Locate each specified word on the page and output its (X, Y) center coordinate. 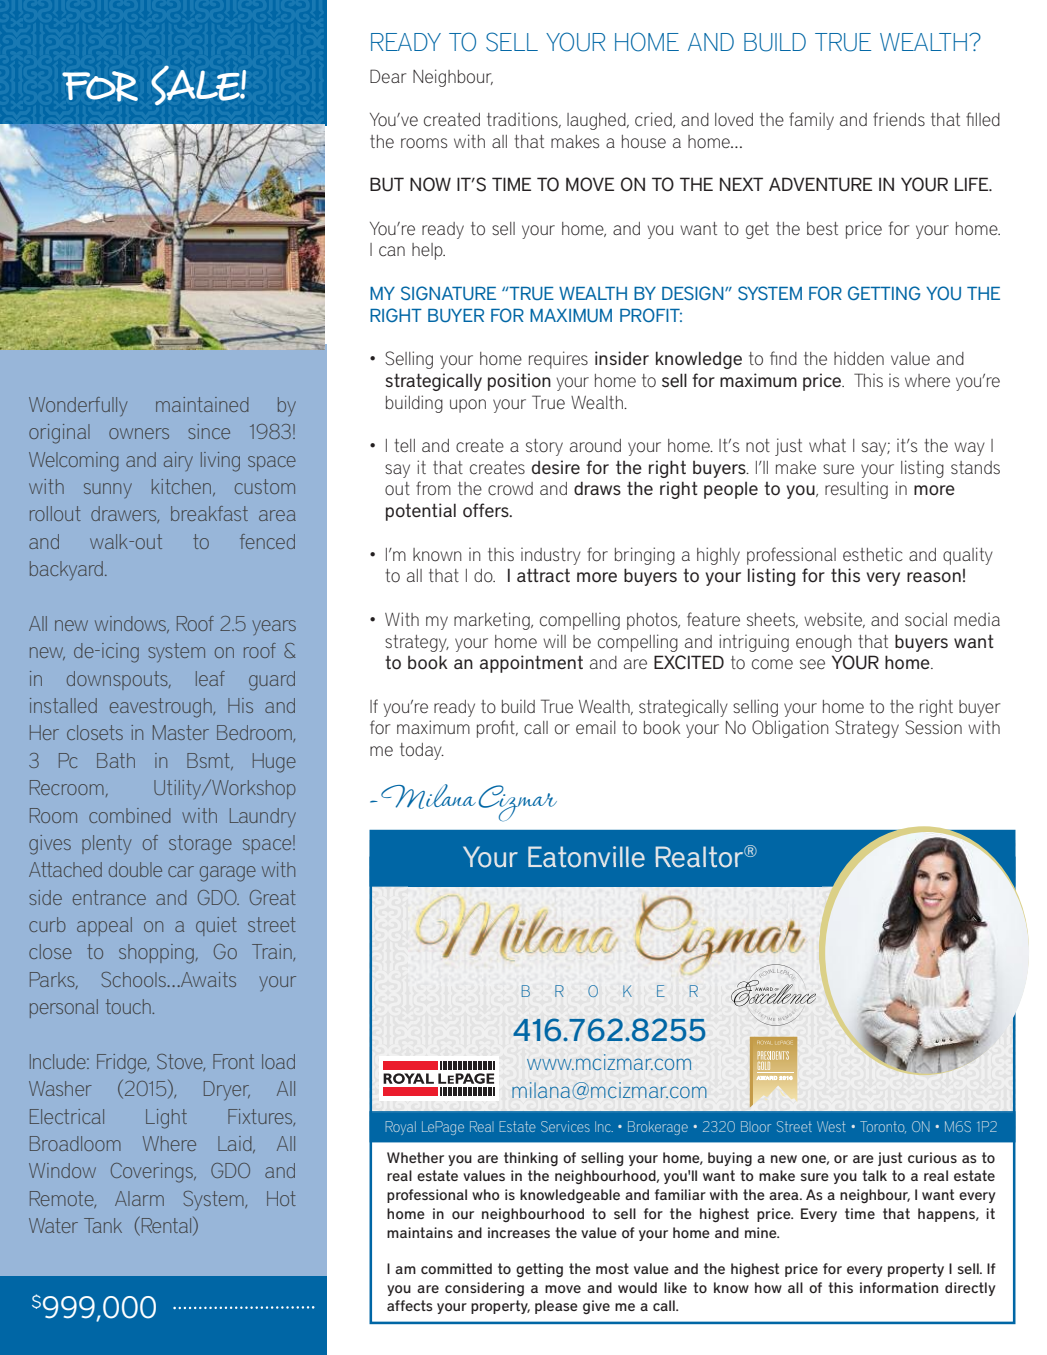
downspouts (118, 680)
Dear (388, 76)
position (519, 382)
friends (899, 119)
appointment (531, 664)
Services (565, 1126)
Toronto (883, 1127)
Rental (166, 1226)
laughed (597, 121)
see (812, 664)
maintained (202, 404)
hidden (859, 358)
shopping (156, 954)
